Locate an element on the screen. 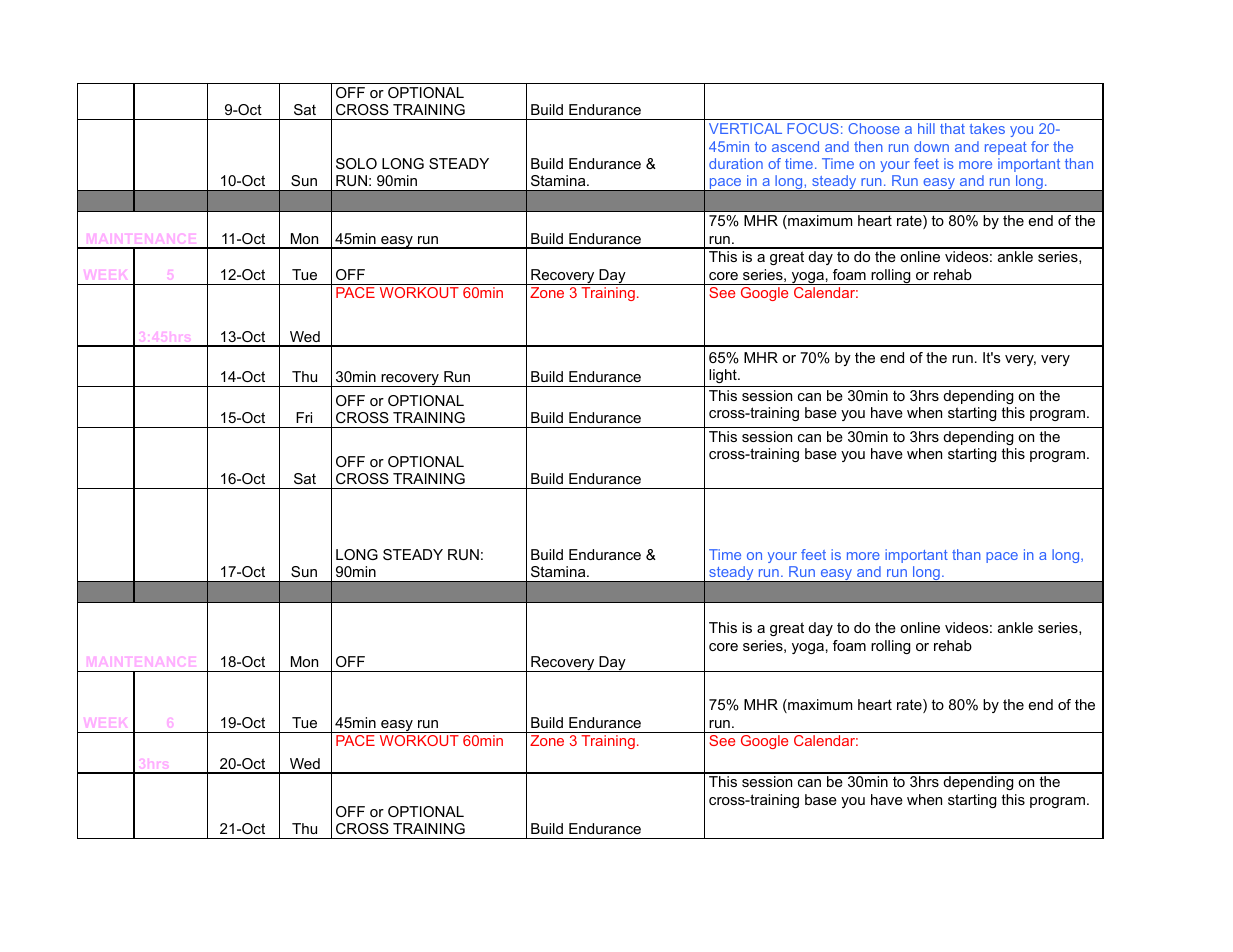 This screenshot has width=1233, height=952. repeat is located at coordinates (1006, 148).
